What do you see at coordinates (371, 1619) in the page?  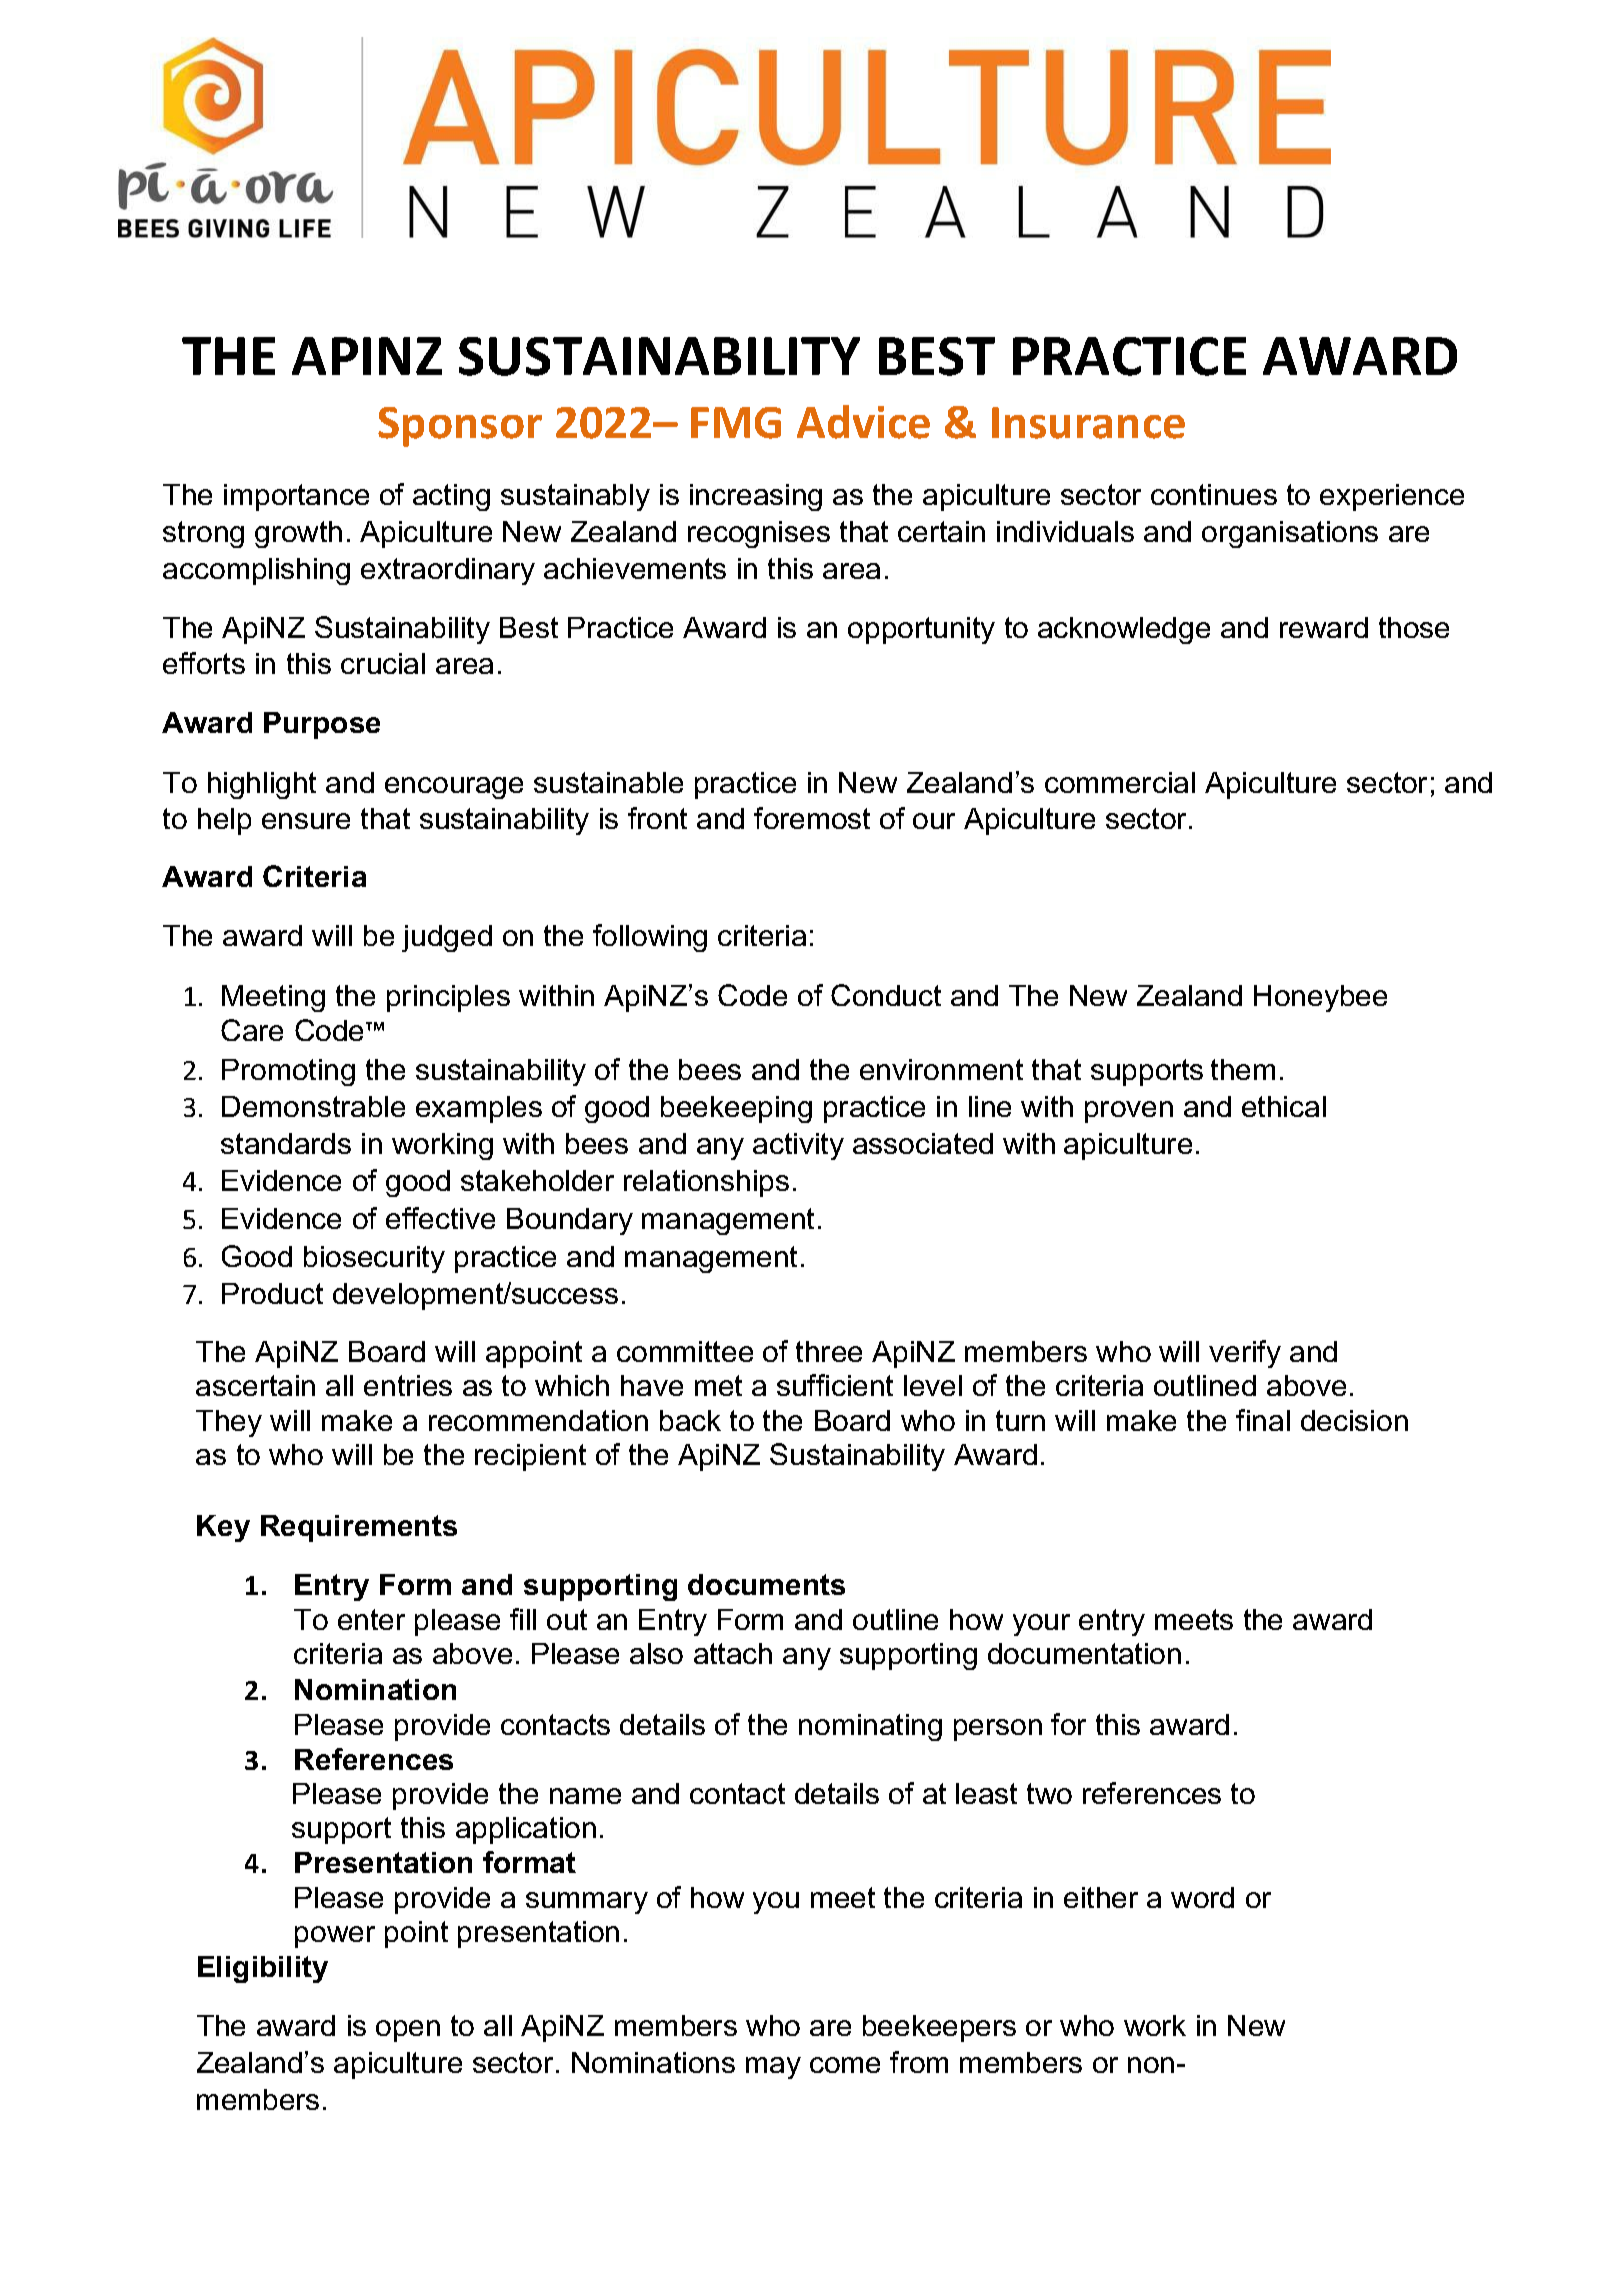 I see `enter` at bounding box center [371, 1619].
